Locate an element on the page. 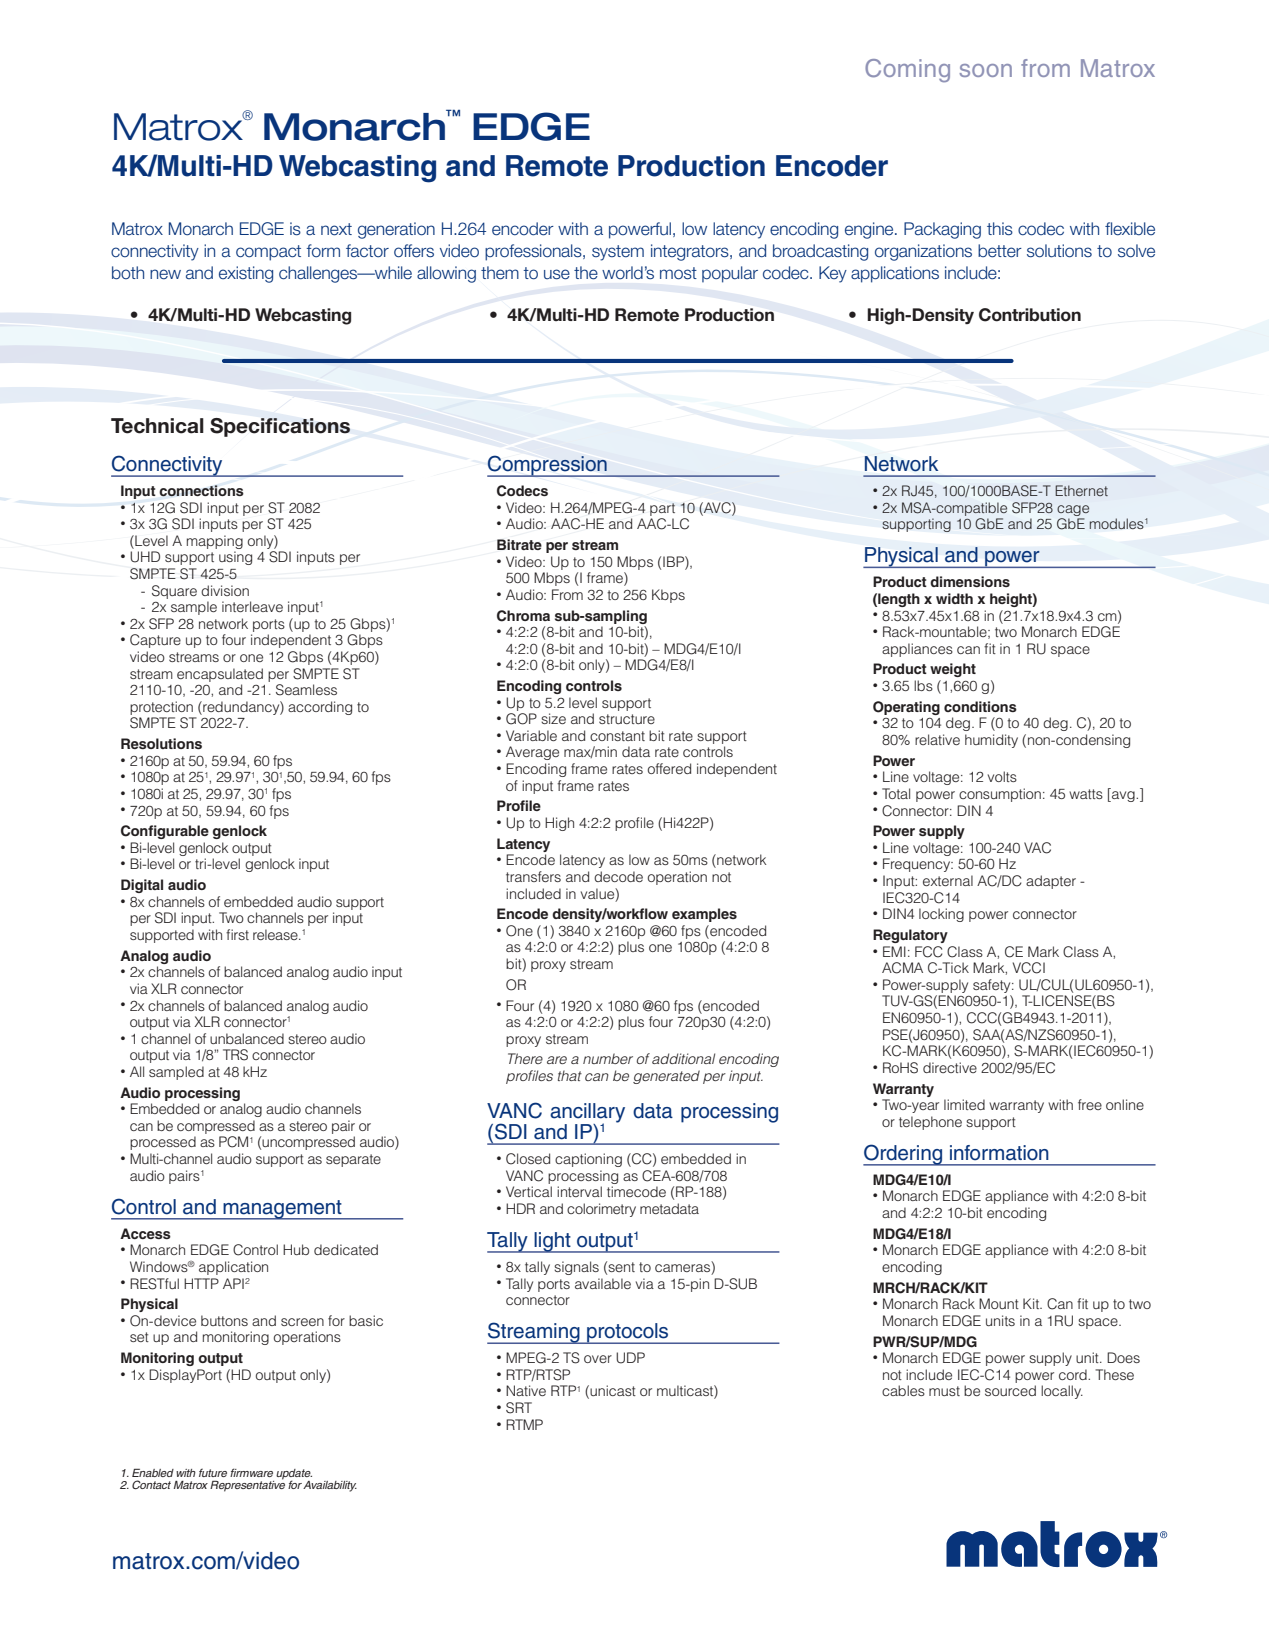 This image has width=1269, height=1643. firmware is located at coordinates (251, 1472).
